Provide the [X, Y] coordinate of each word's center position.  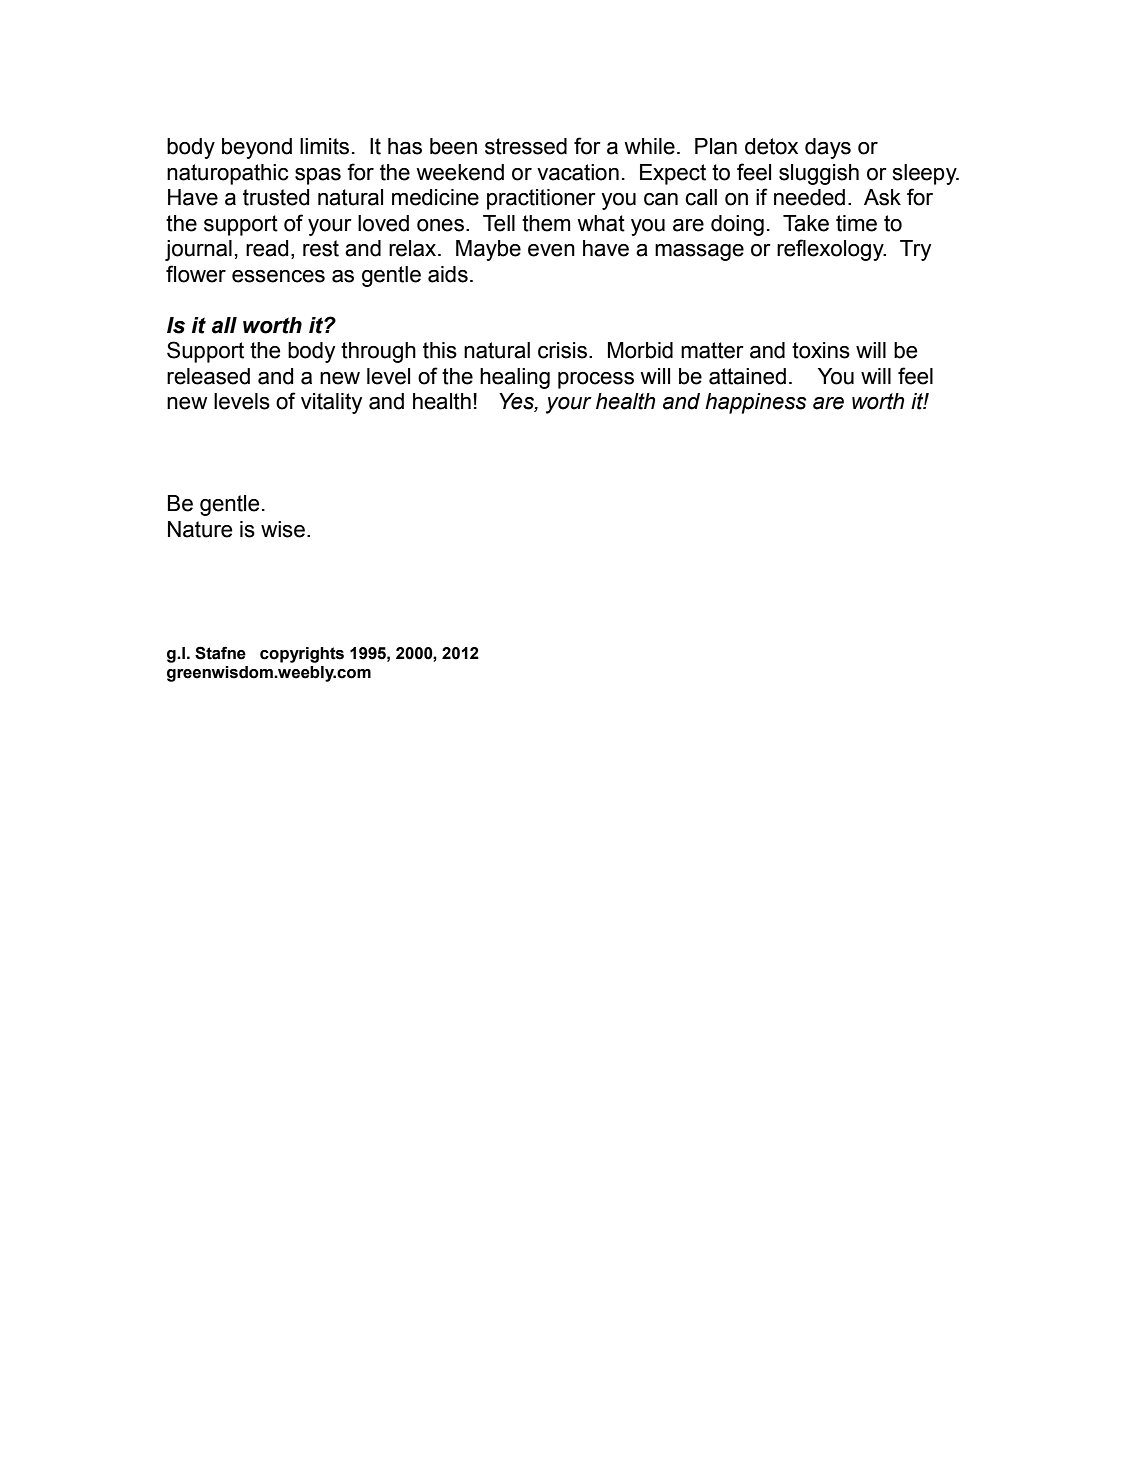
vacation [578, 172]
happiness [755, 403]
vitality [331, 403]
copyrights [302, 655]
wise [283, 529]
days [828, 148]
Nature [200, 529]
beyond [257, 148]
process [596, 380]
